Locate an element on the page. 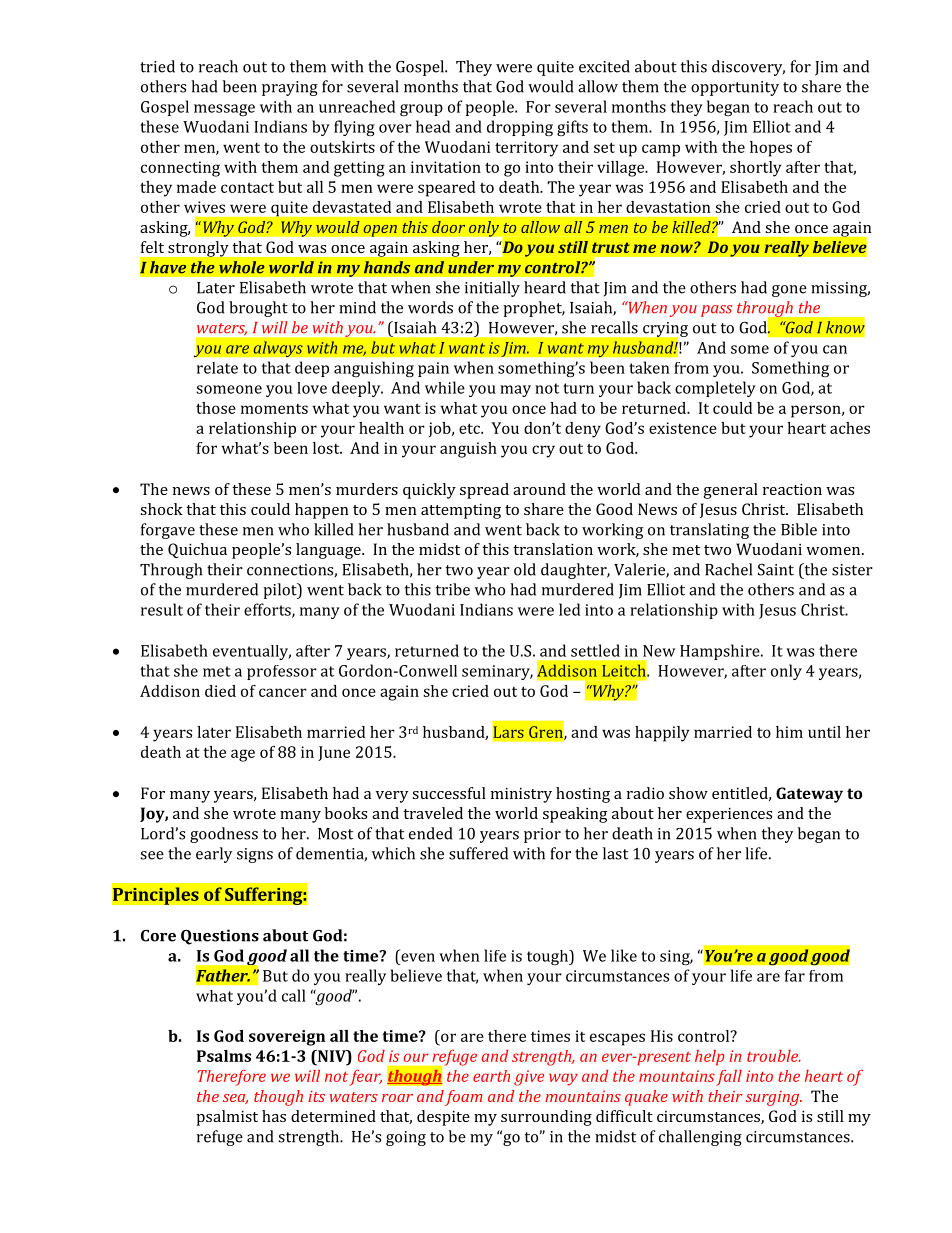  reaction is located at coordinates (792, 489).
